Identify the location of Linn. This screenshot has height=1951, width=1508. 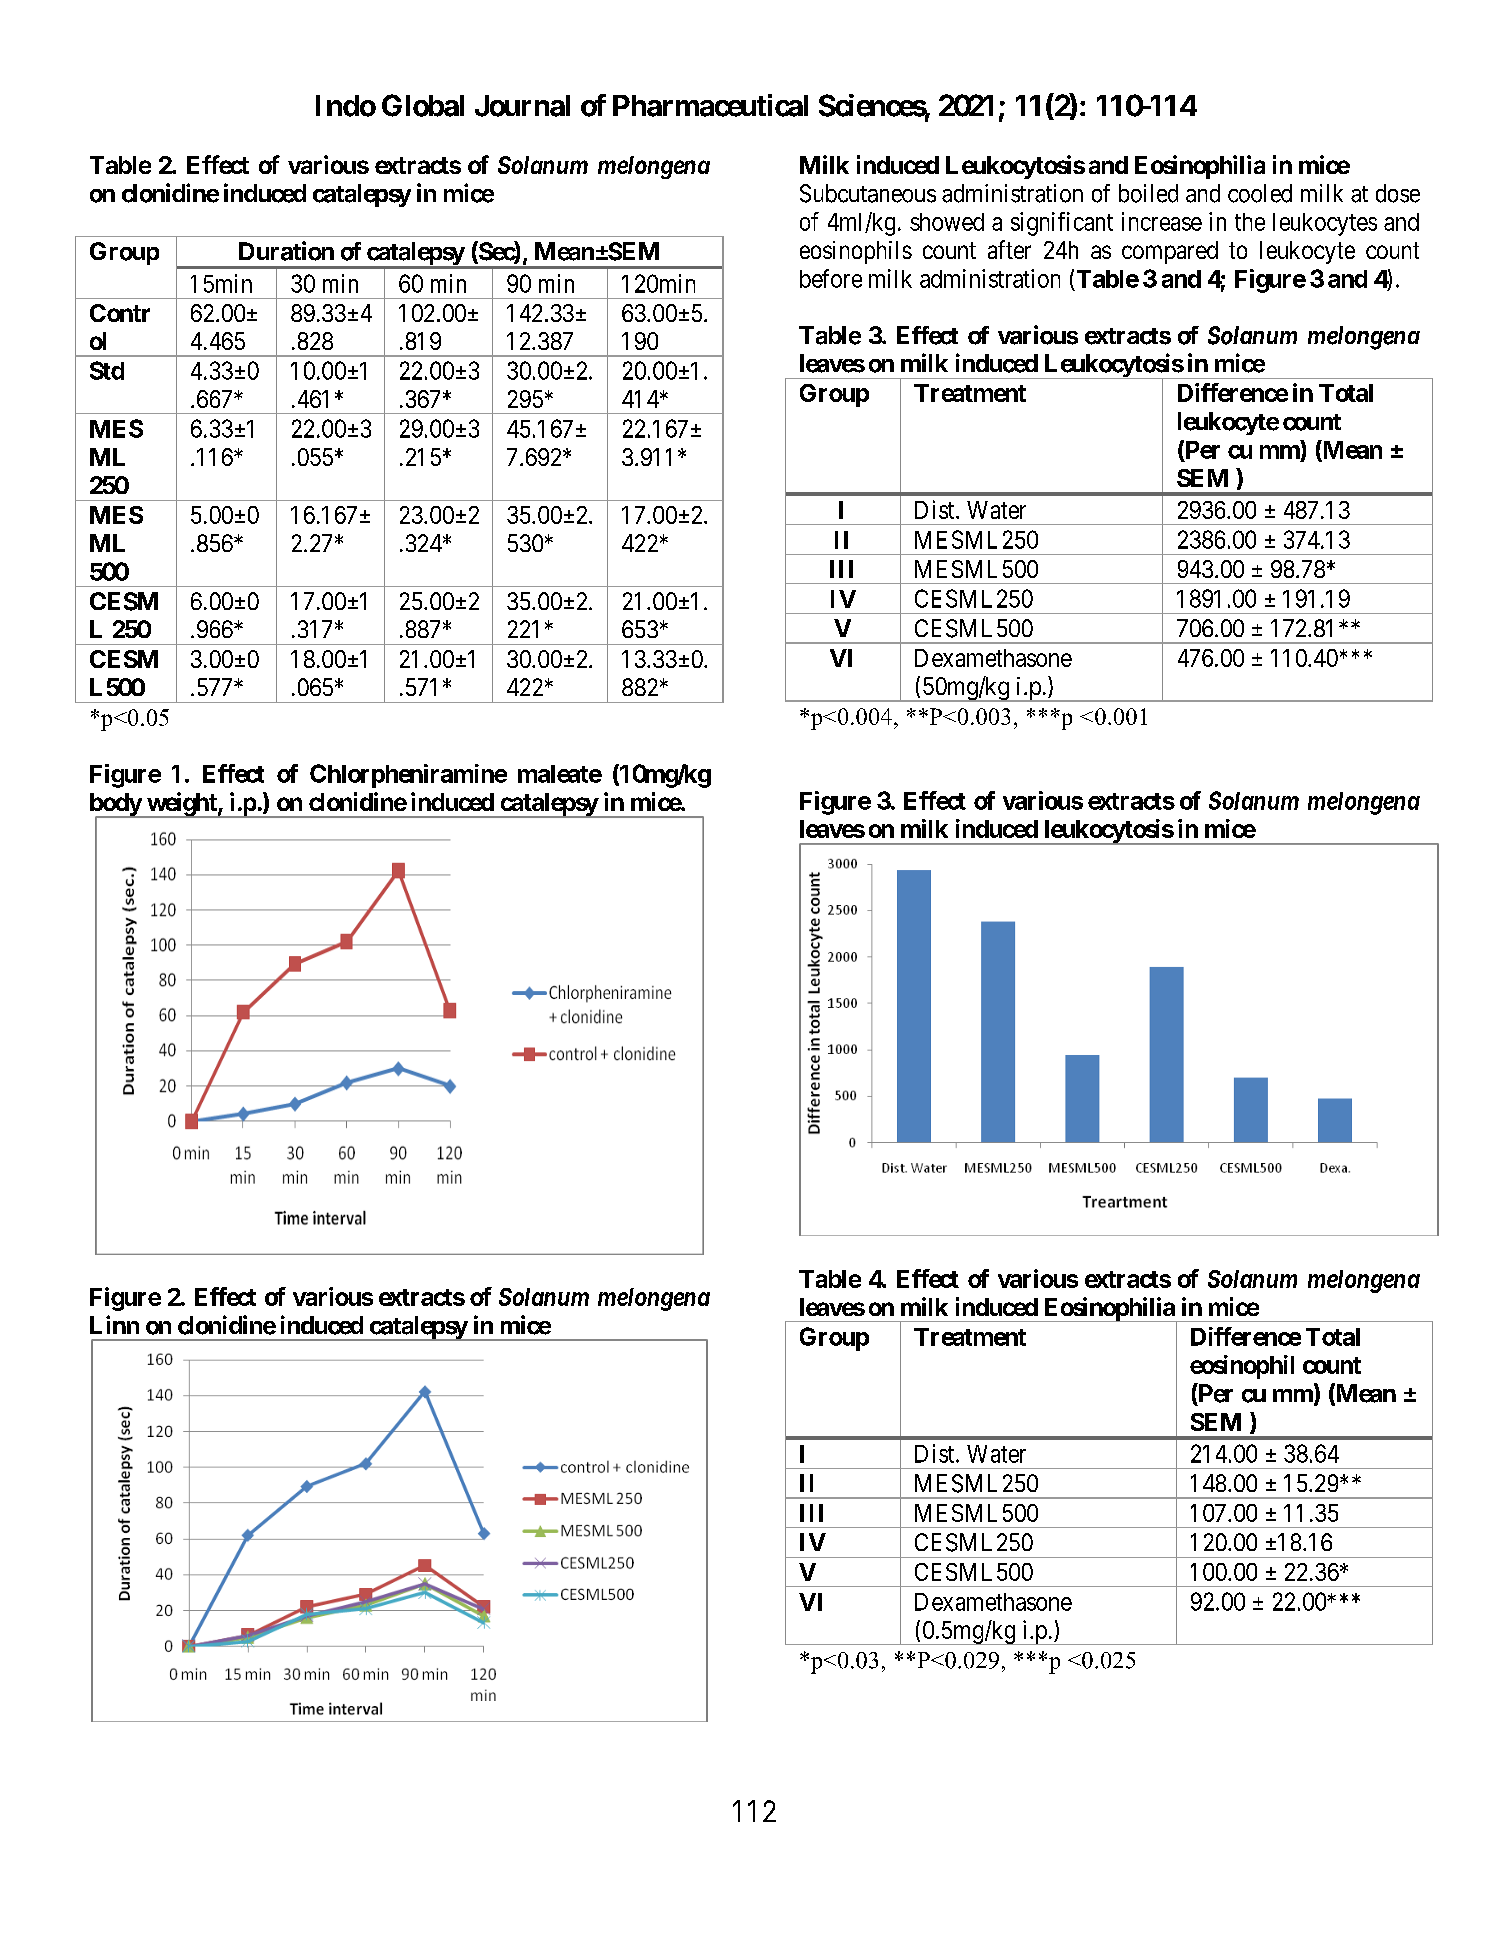
(114, 1324).
